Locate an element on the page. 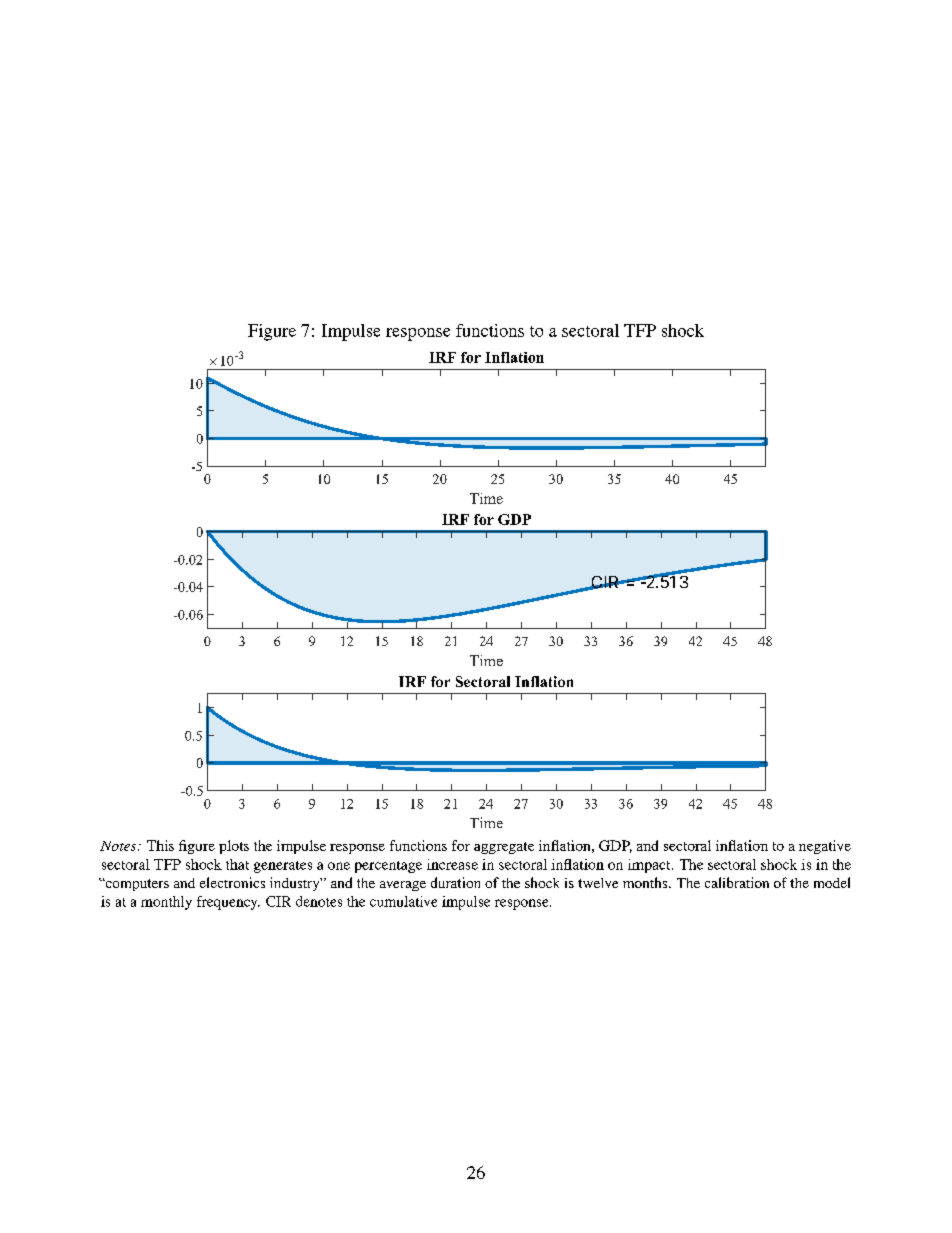 The image size is (952, 1233). aggregate is located at coordinates (504, 848).
